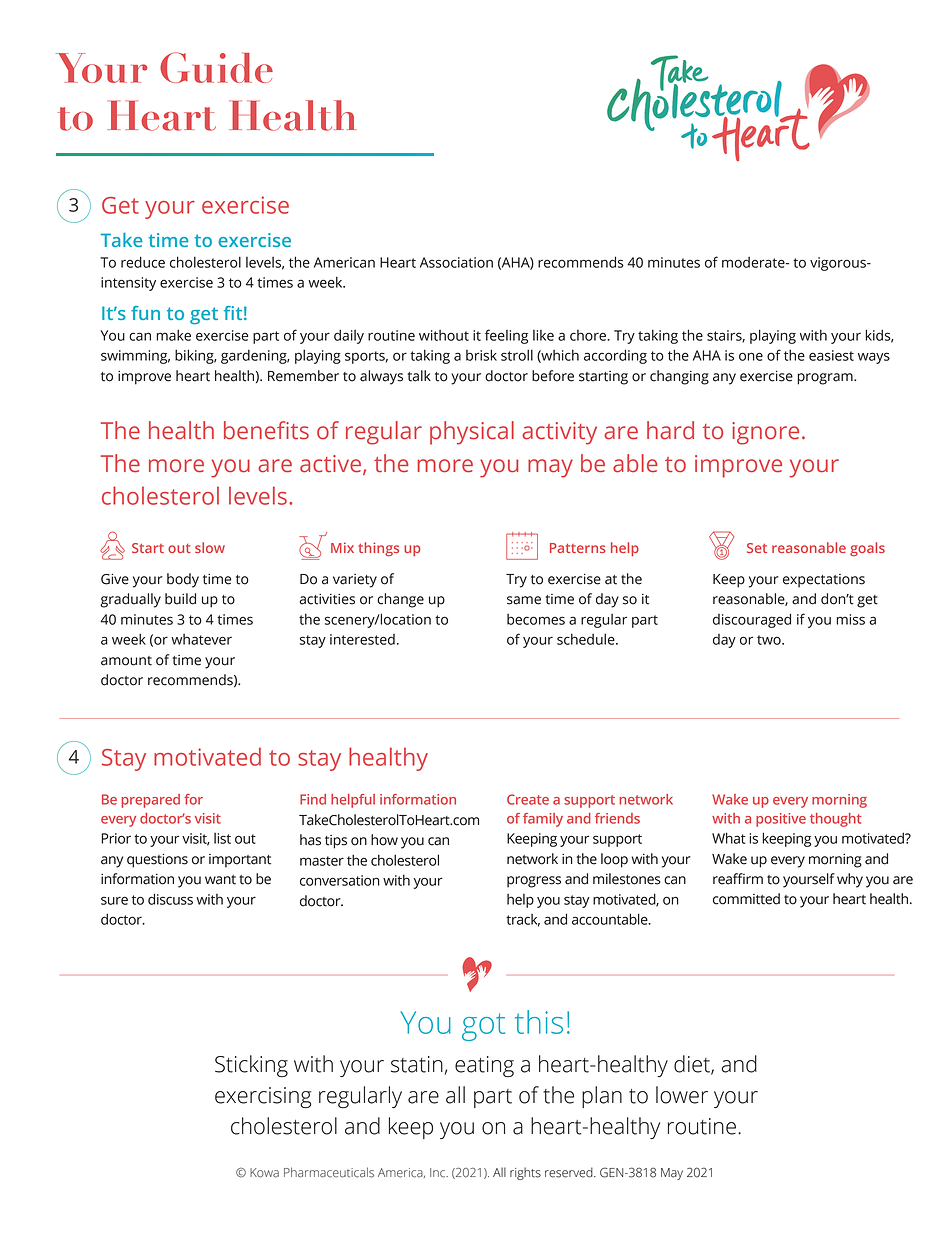  I want to click on rights, so click(525, 1173).
